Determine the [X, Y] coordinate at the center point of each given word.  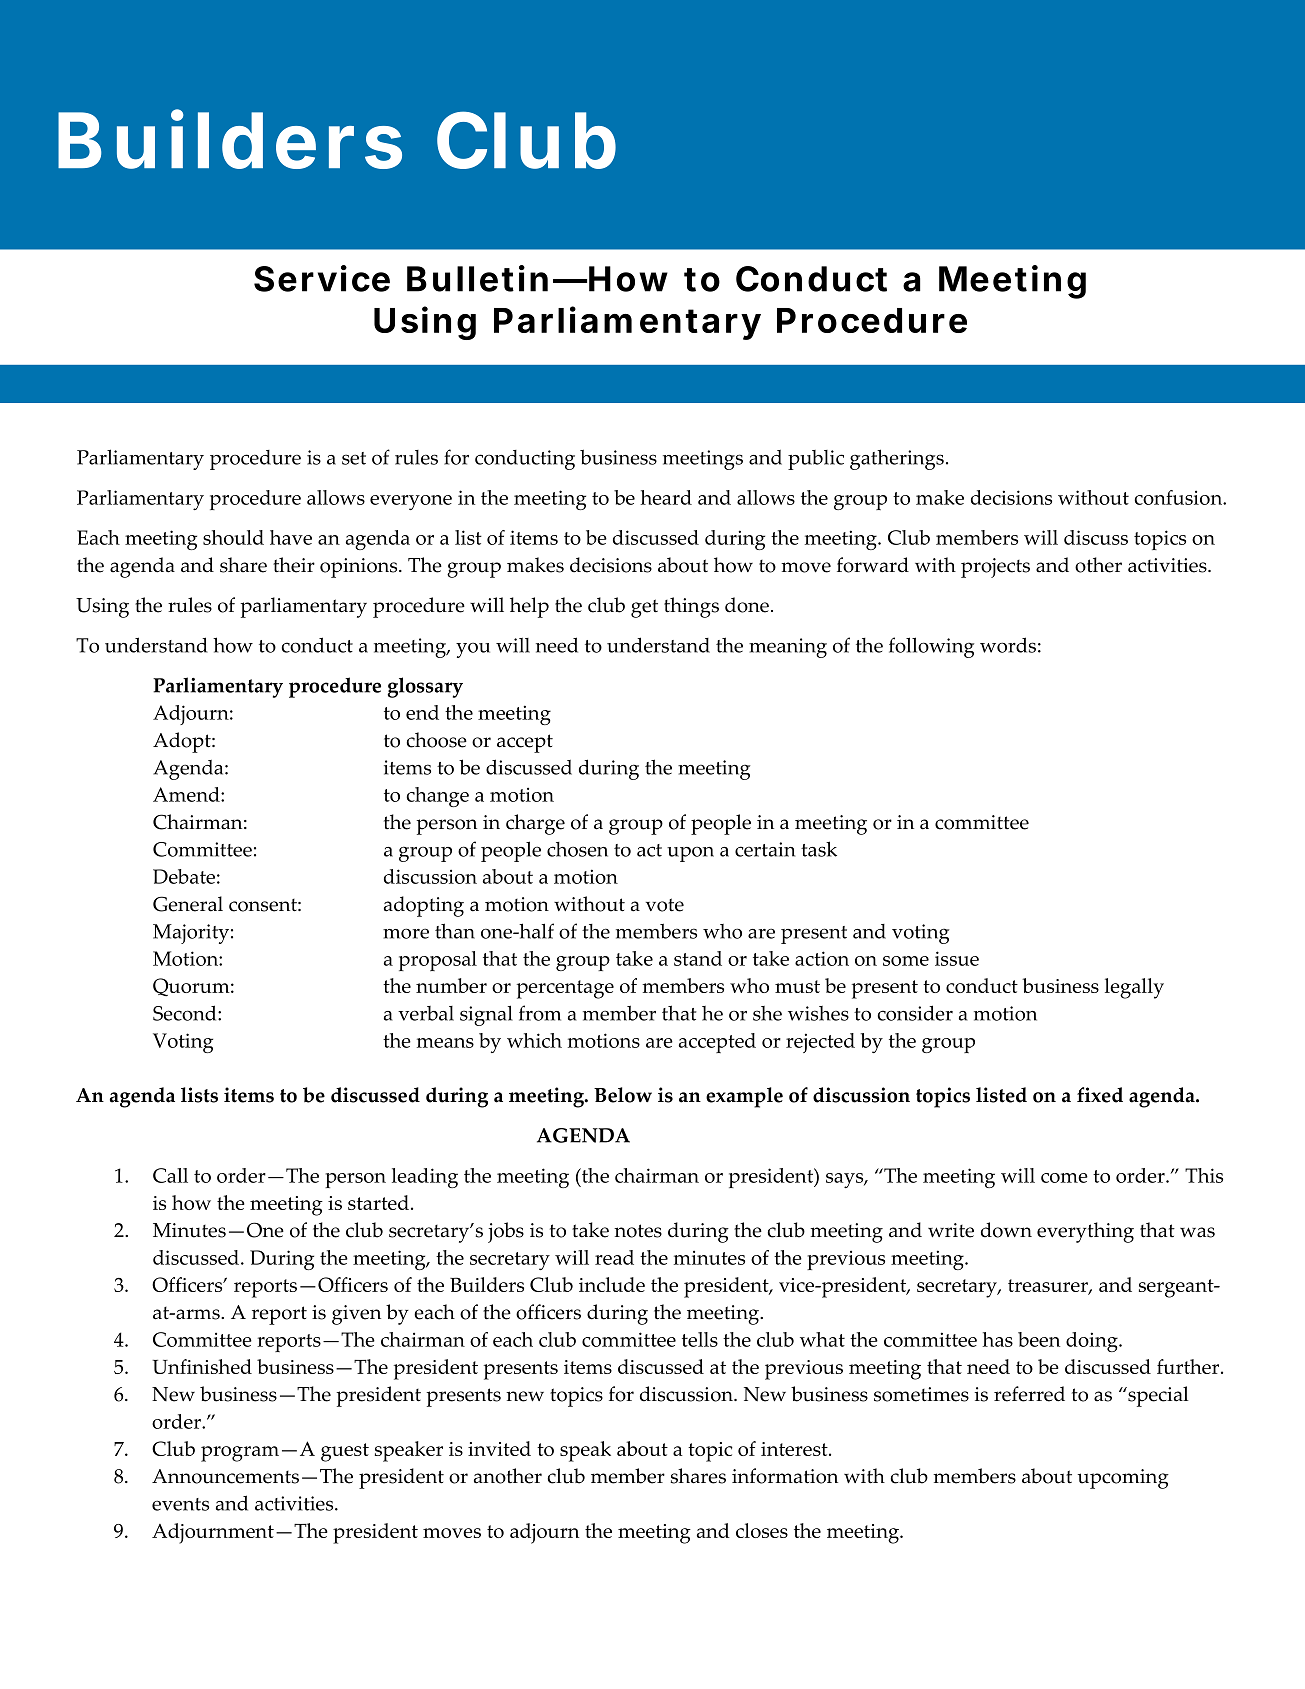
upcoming [1123, 1479]
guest [345, 1452]
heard [666, 497]
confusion [1179, 497]
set [354, 458]
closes [762, 1530]
